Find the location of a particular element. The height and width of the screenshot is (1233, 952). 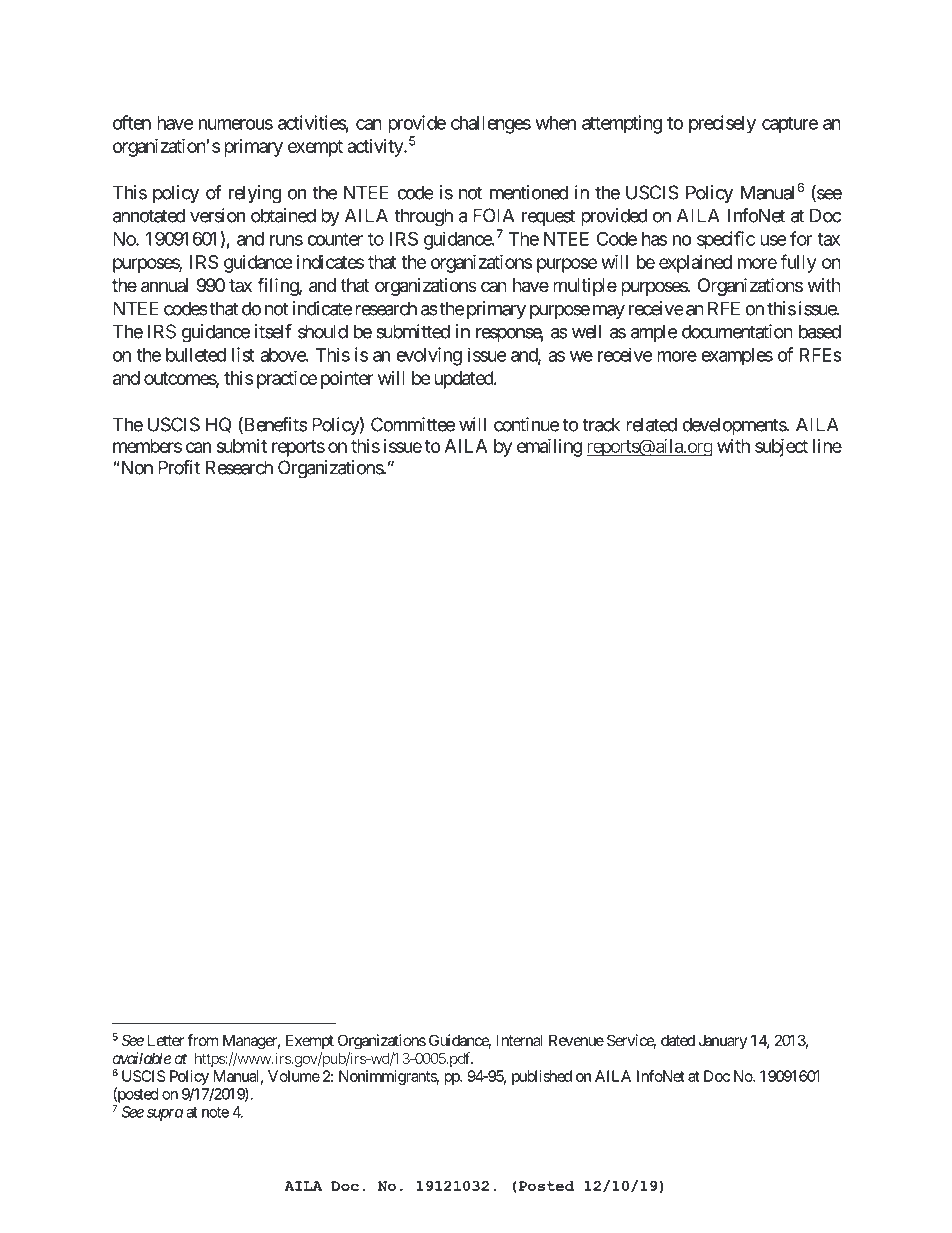

mentioned is located at coordinates (529, 192).
